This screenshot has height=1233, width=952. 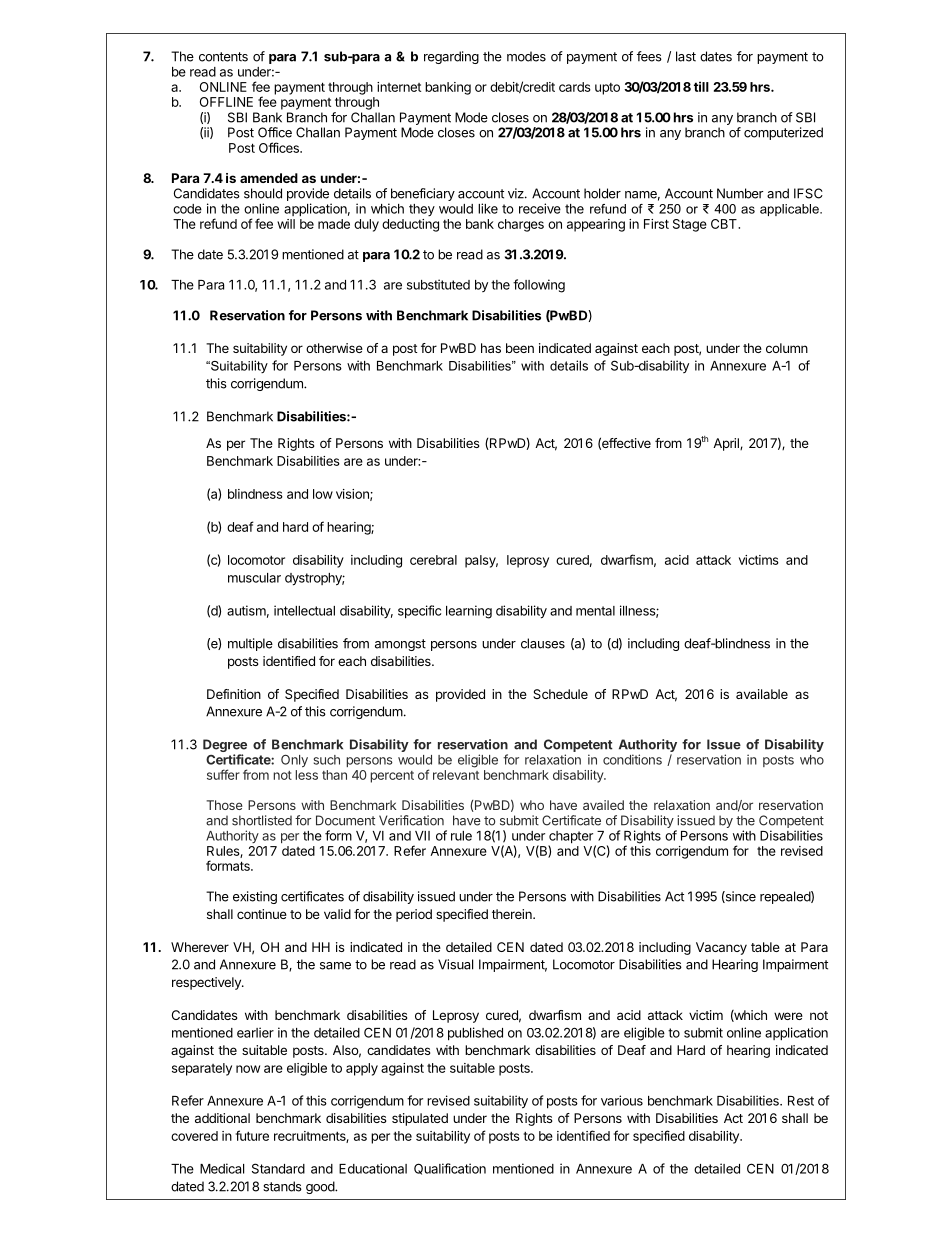 I want to click on Qualification, so click(x=450, y=1169).
